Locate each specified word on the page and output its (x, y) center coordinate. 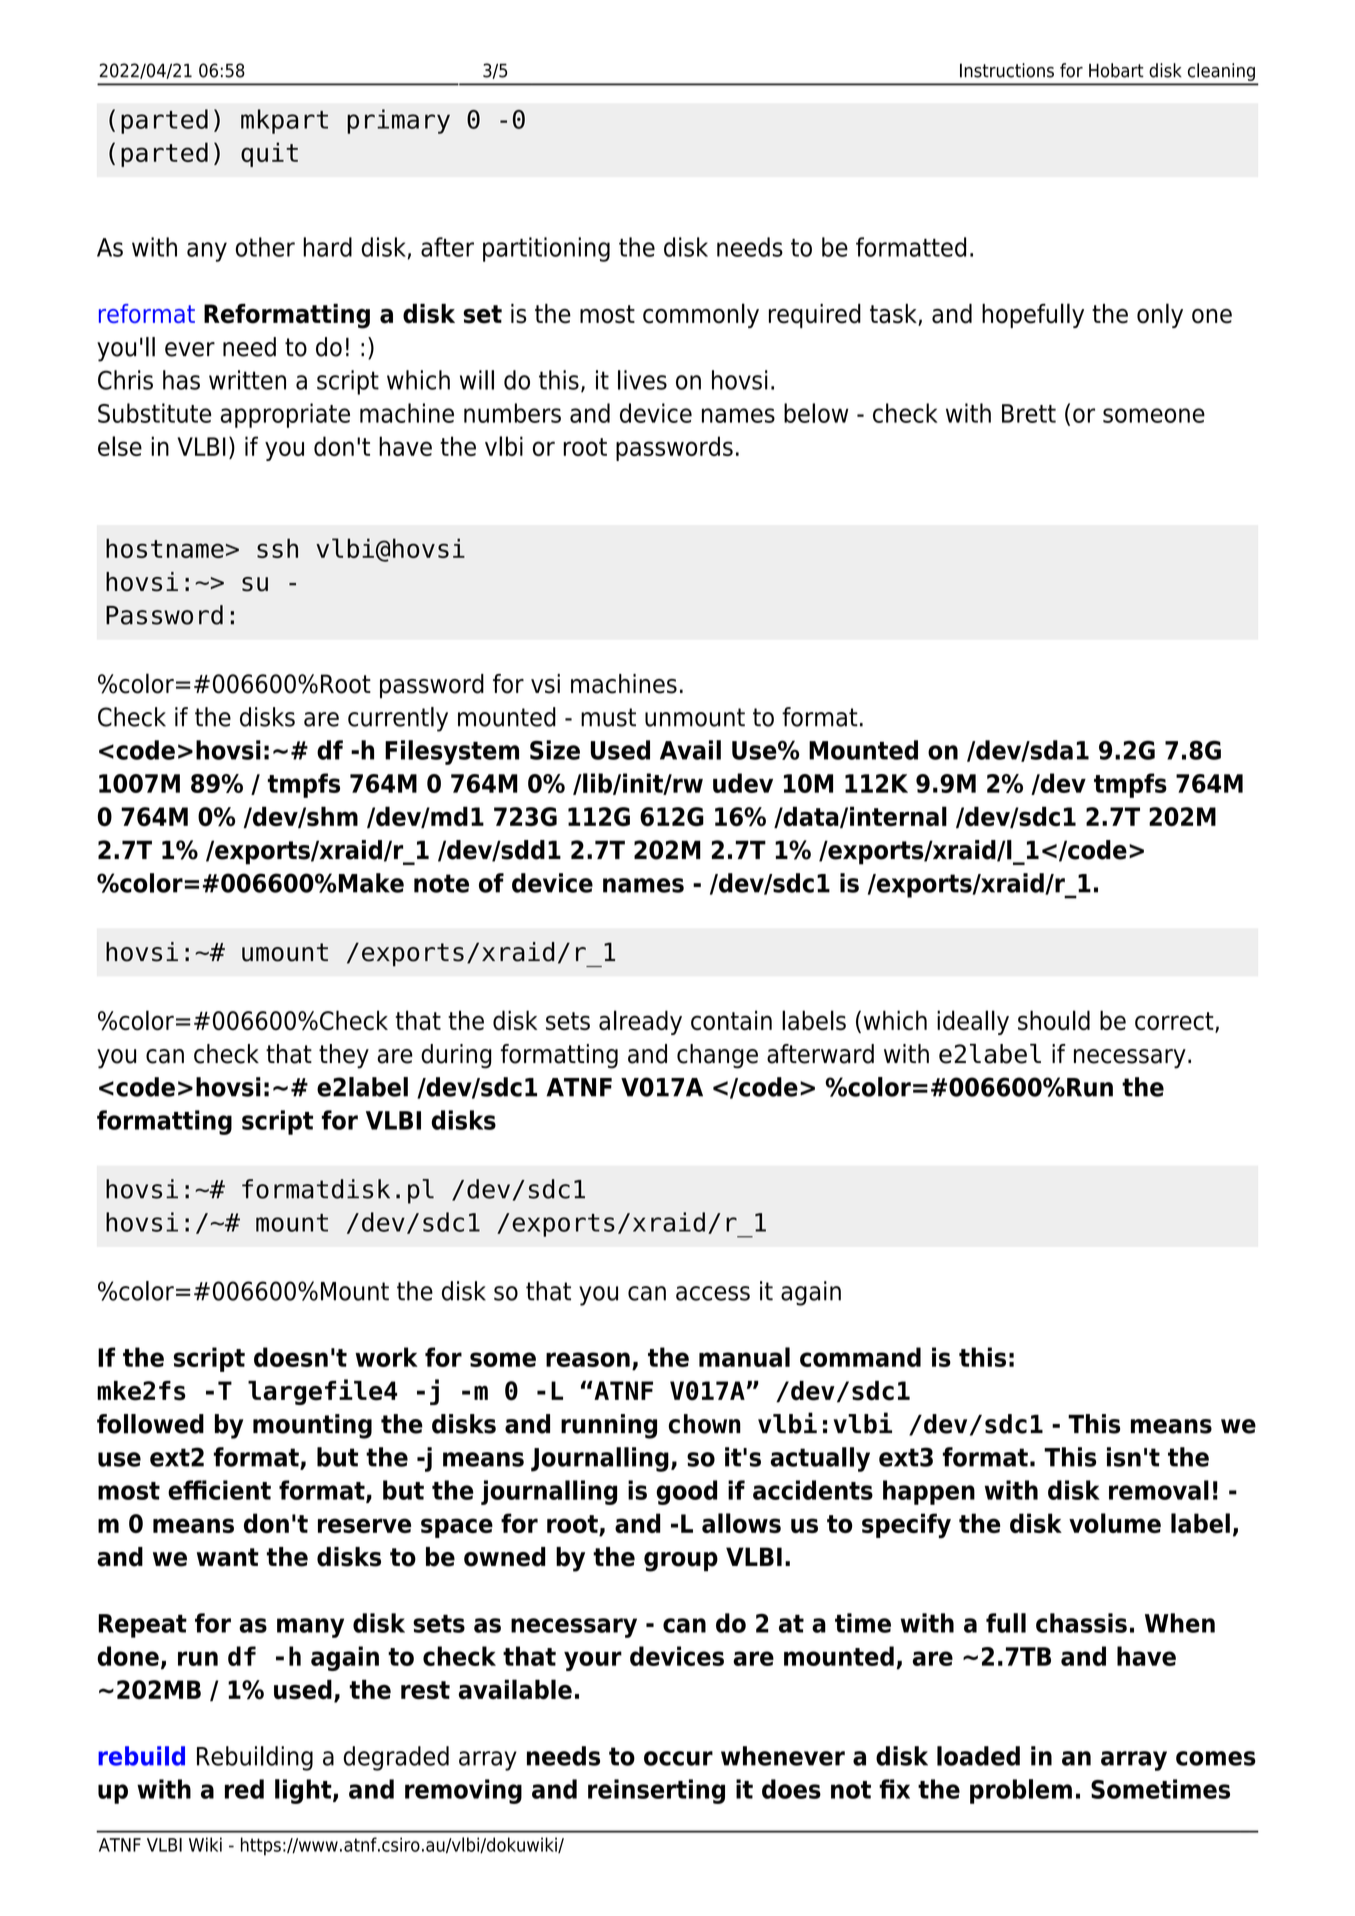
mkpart (284, 121)
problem (1021, 1791)
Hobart (1116, 70)
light (304, 1791)
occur (678, 1758)
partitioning (546, 249)
